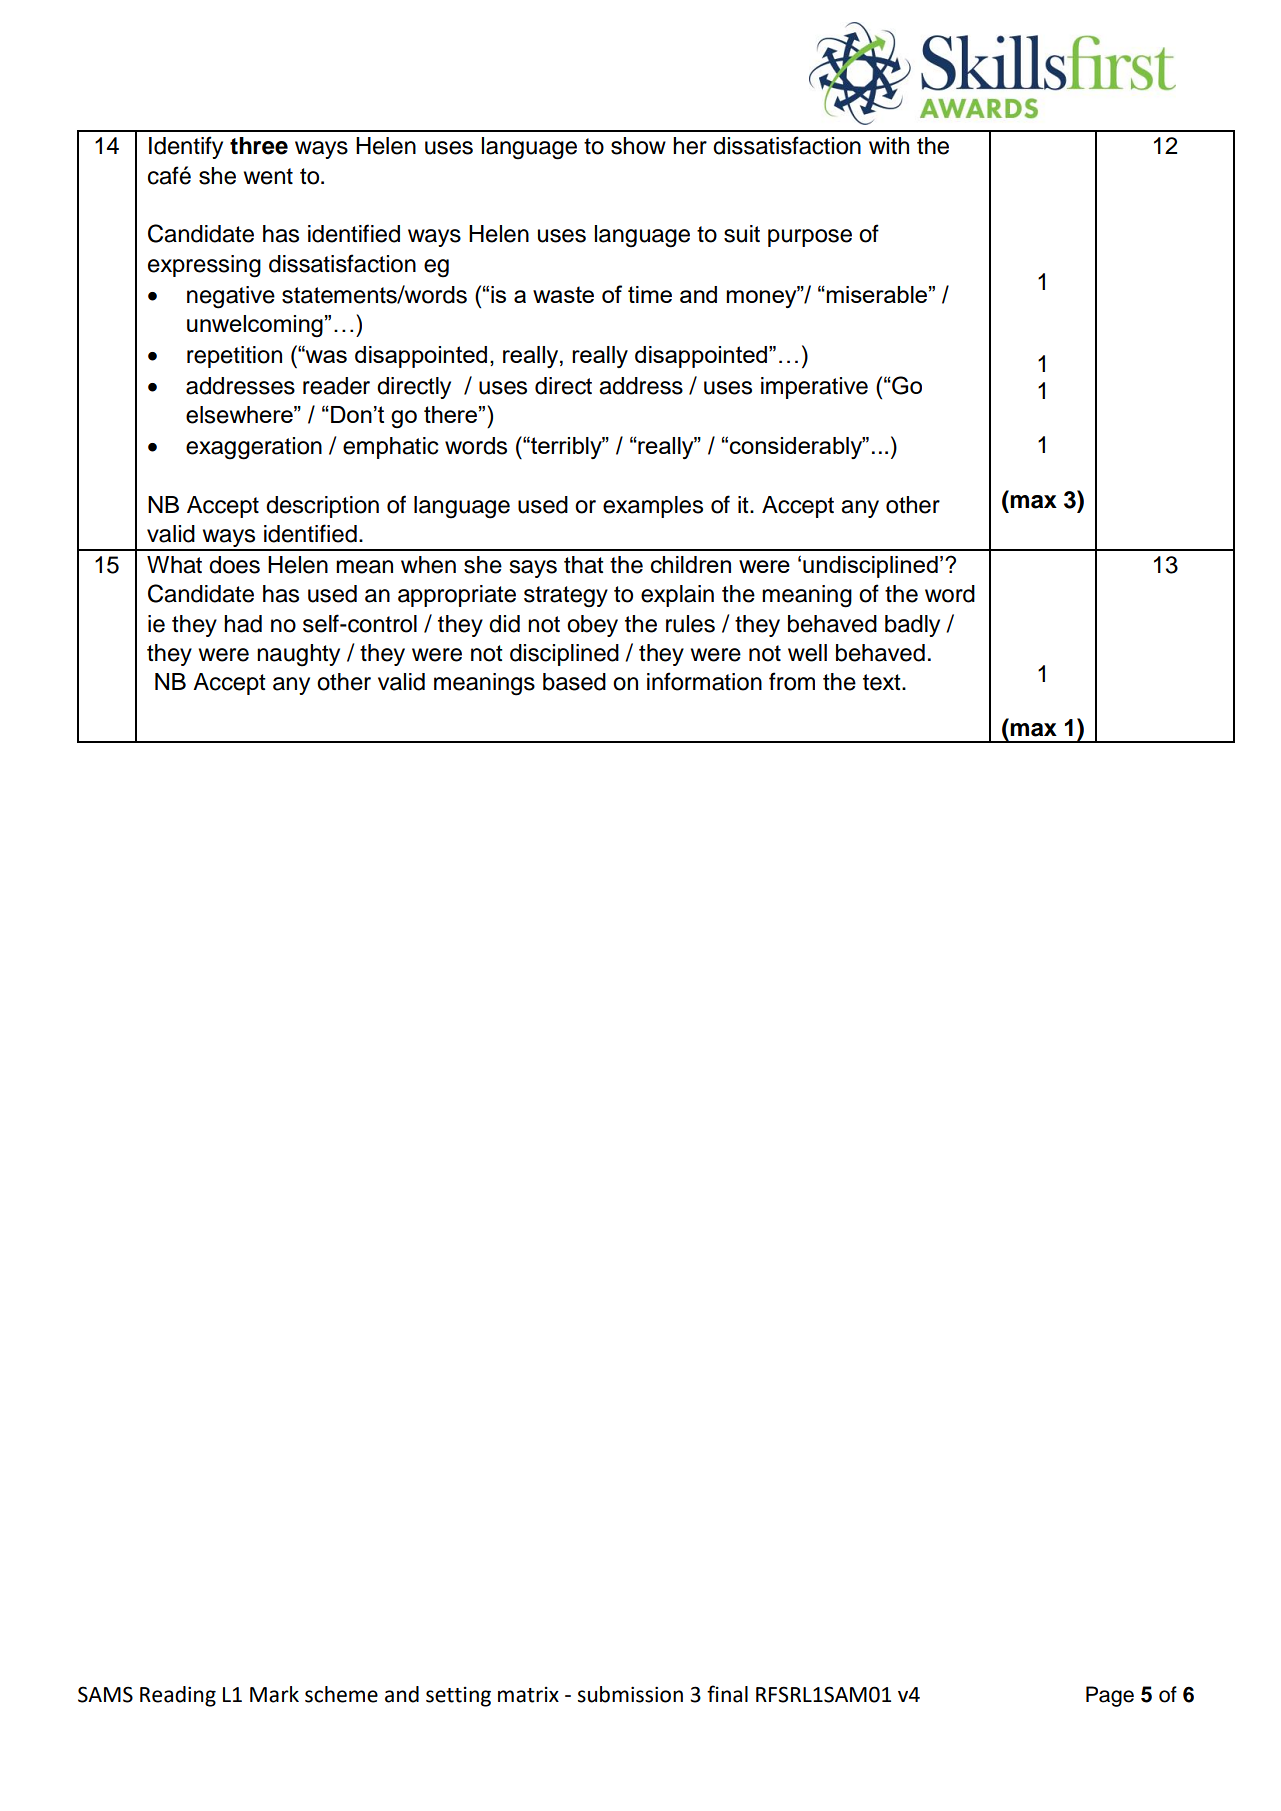 The height and width of the screenshot is (1811, 1281). What do you see at coordinates (298, 655) in the screenshot?
I see `naughty` at bounding box center [298, 655].
